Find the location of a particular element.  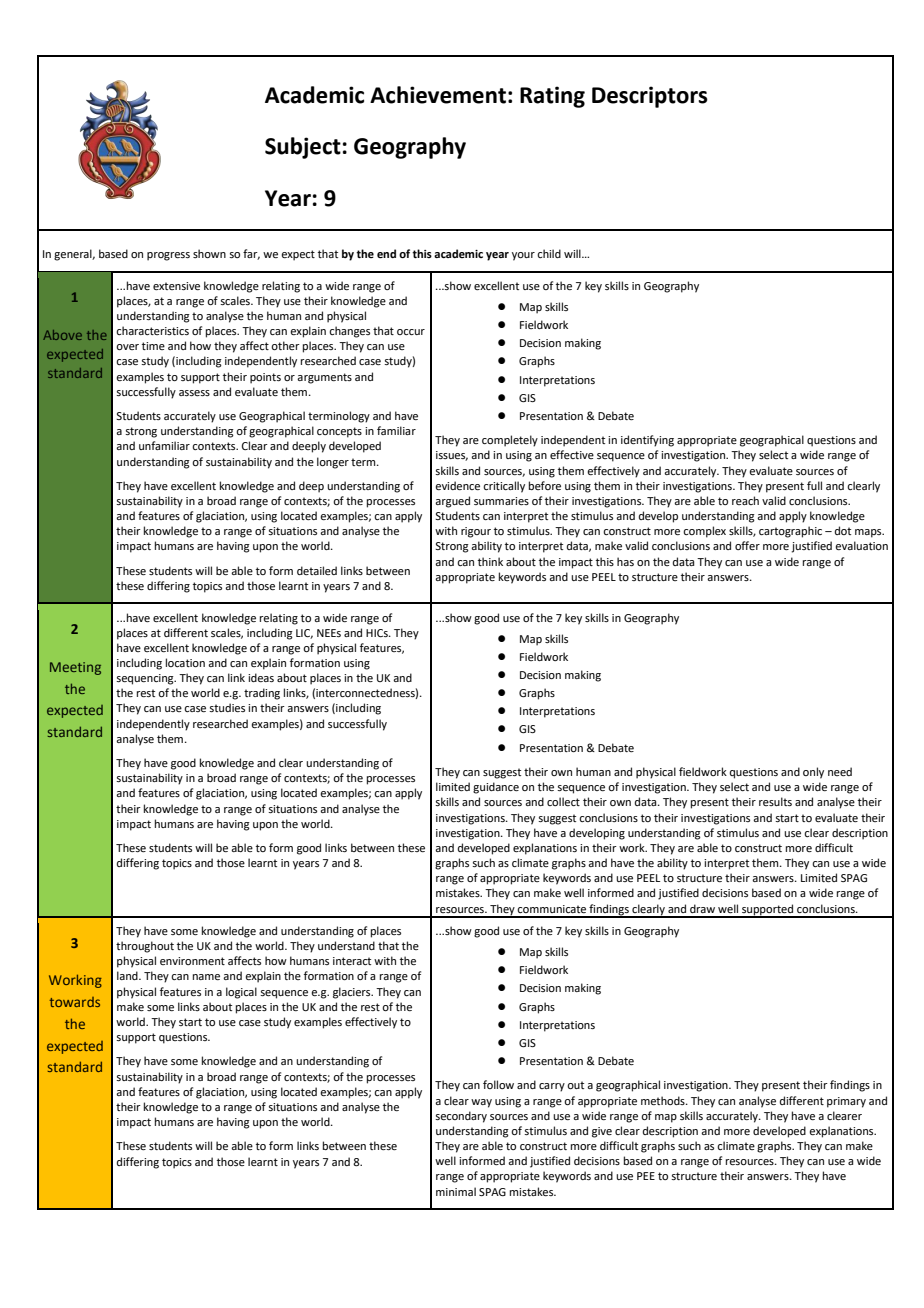

offer is located at coordinates (747, 545).
